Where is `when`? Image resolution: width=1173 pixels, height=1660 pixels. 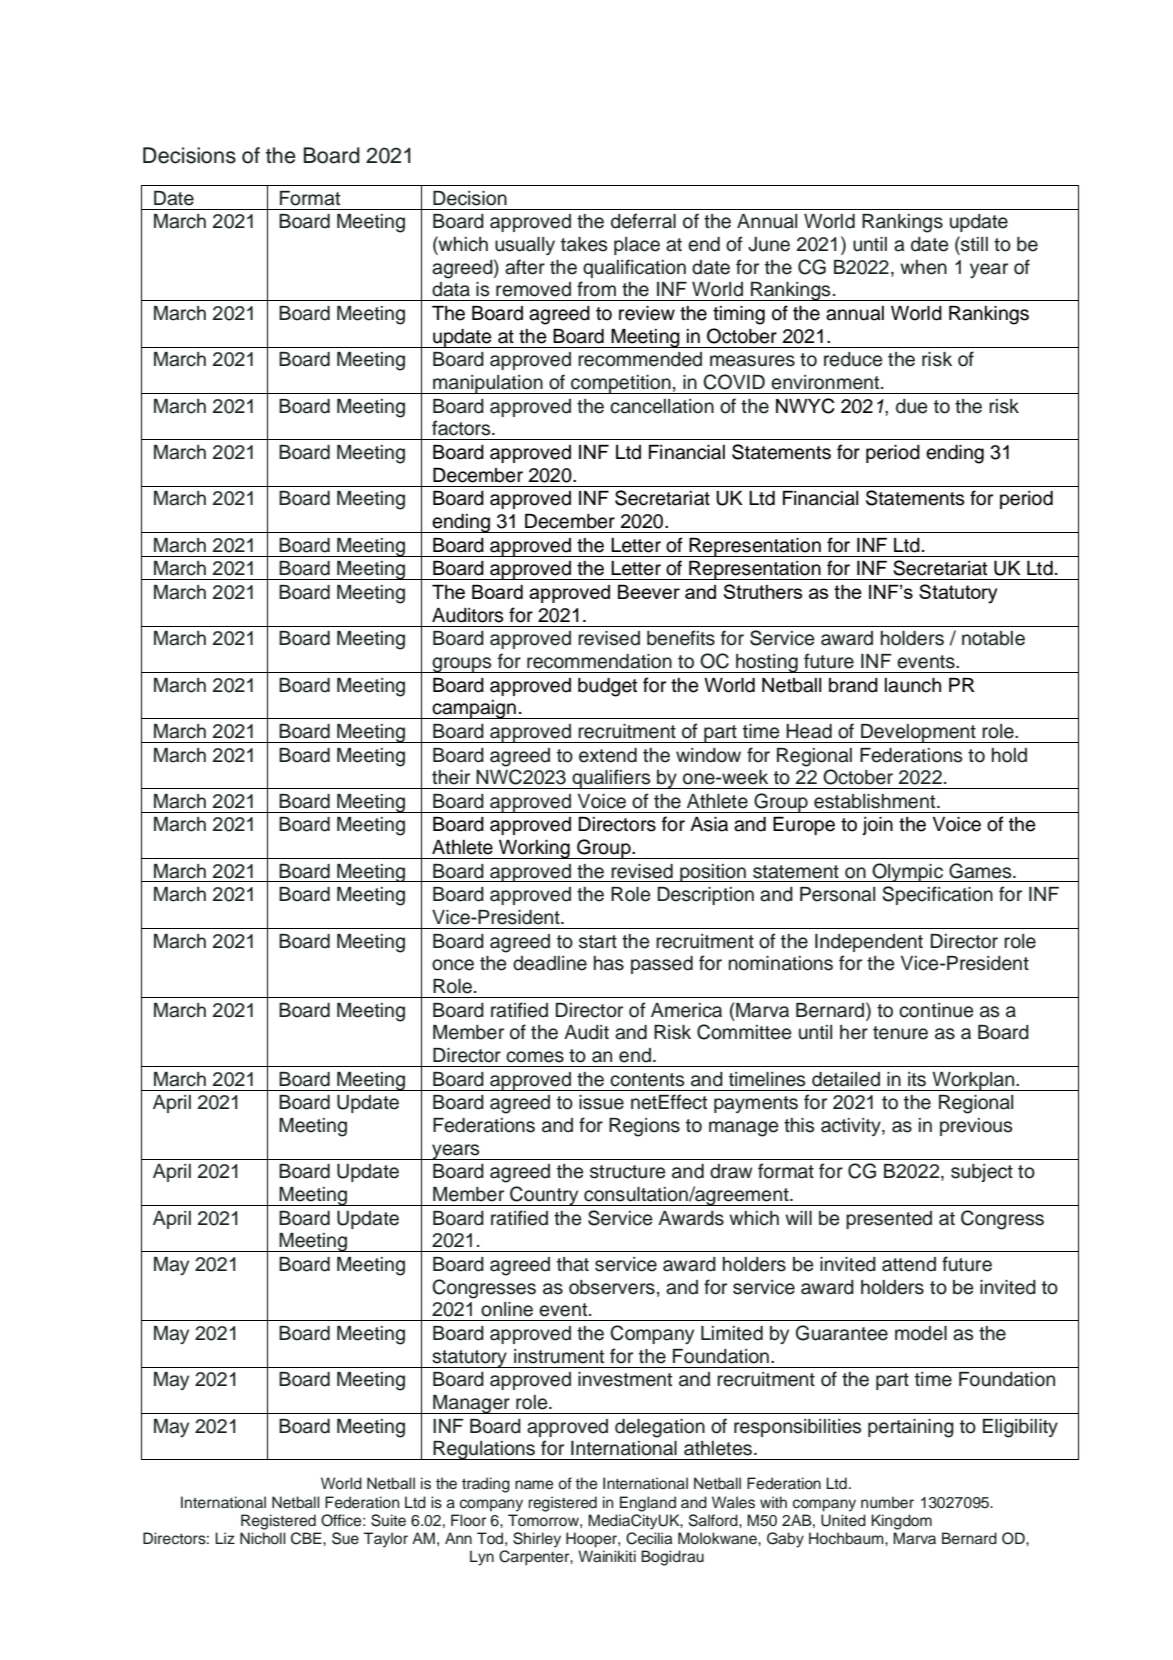
when is located at coordinates (923, 267).
